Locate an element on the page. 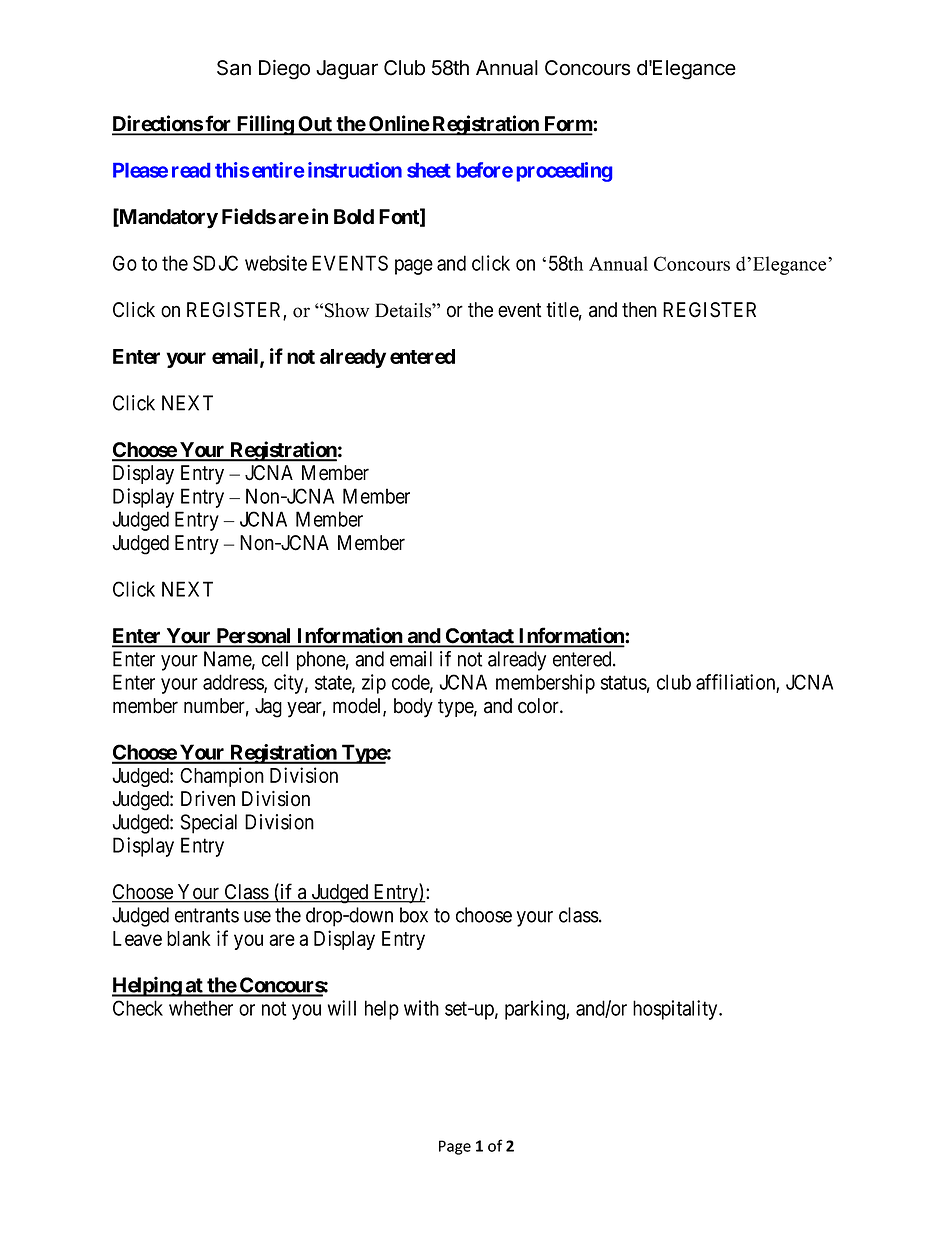 This page has height=1233, width=952. sheet is located at coordinates (429, 170).
